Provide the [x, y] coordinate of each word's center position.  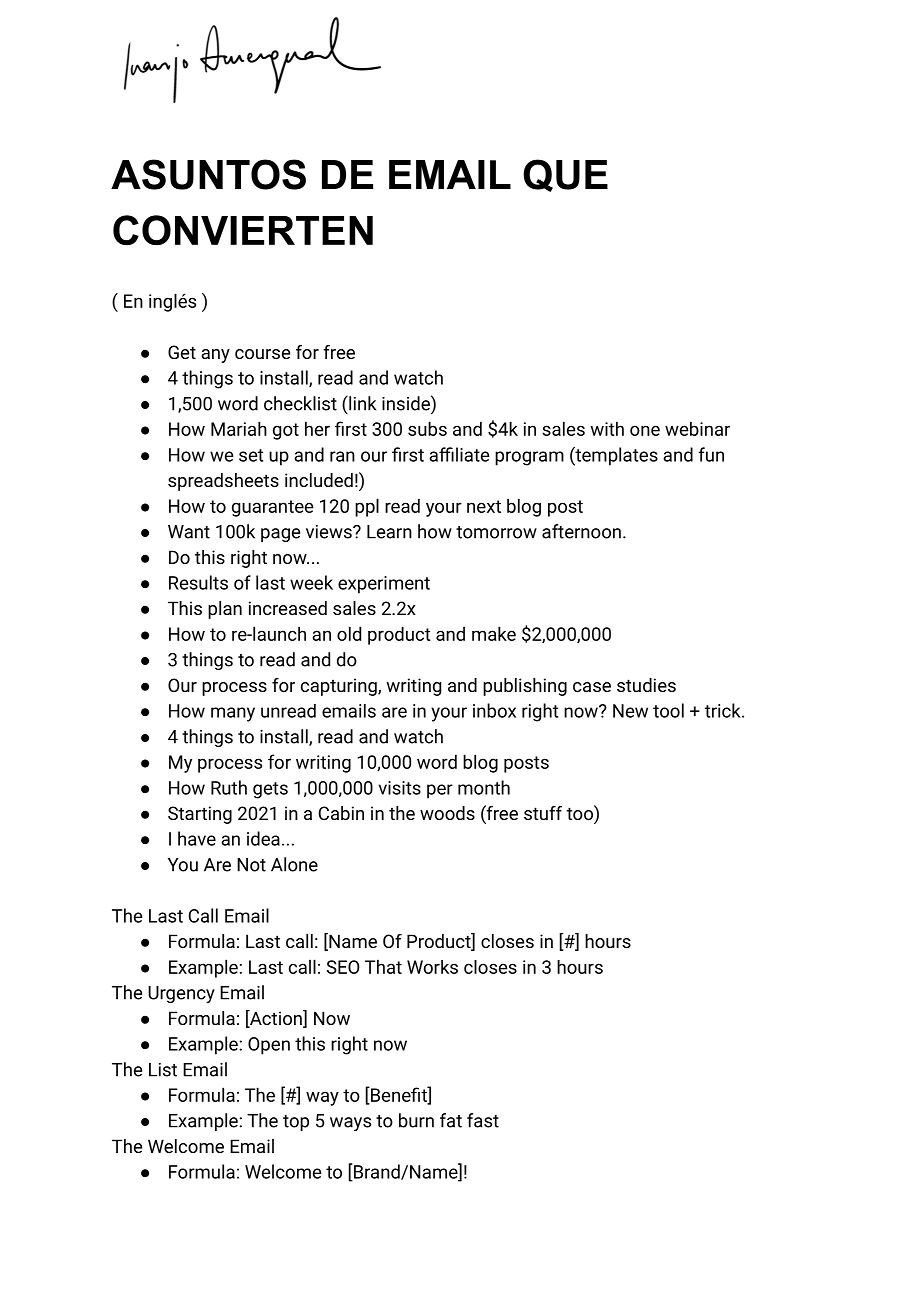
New [630, 711]
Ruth [229, 787]
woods [447, 813]
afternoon [581, 531]
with [607, 428]
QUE [565, 175]
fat [451, 1120]
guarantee [272, 508]
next [484, 506]
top [296, 1123]
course [262, 354]
